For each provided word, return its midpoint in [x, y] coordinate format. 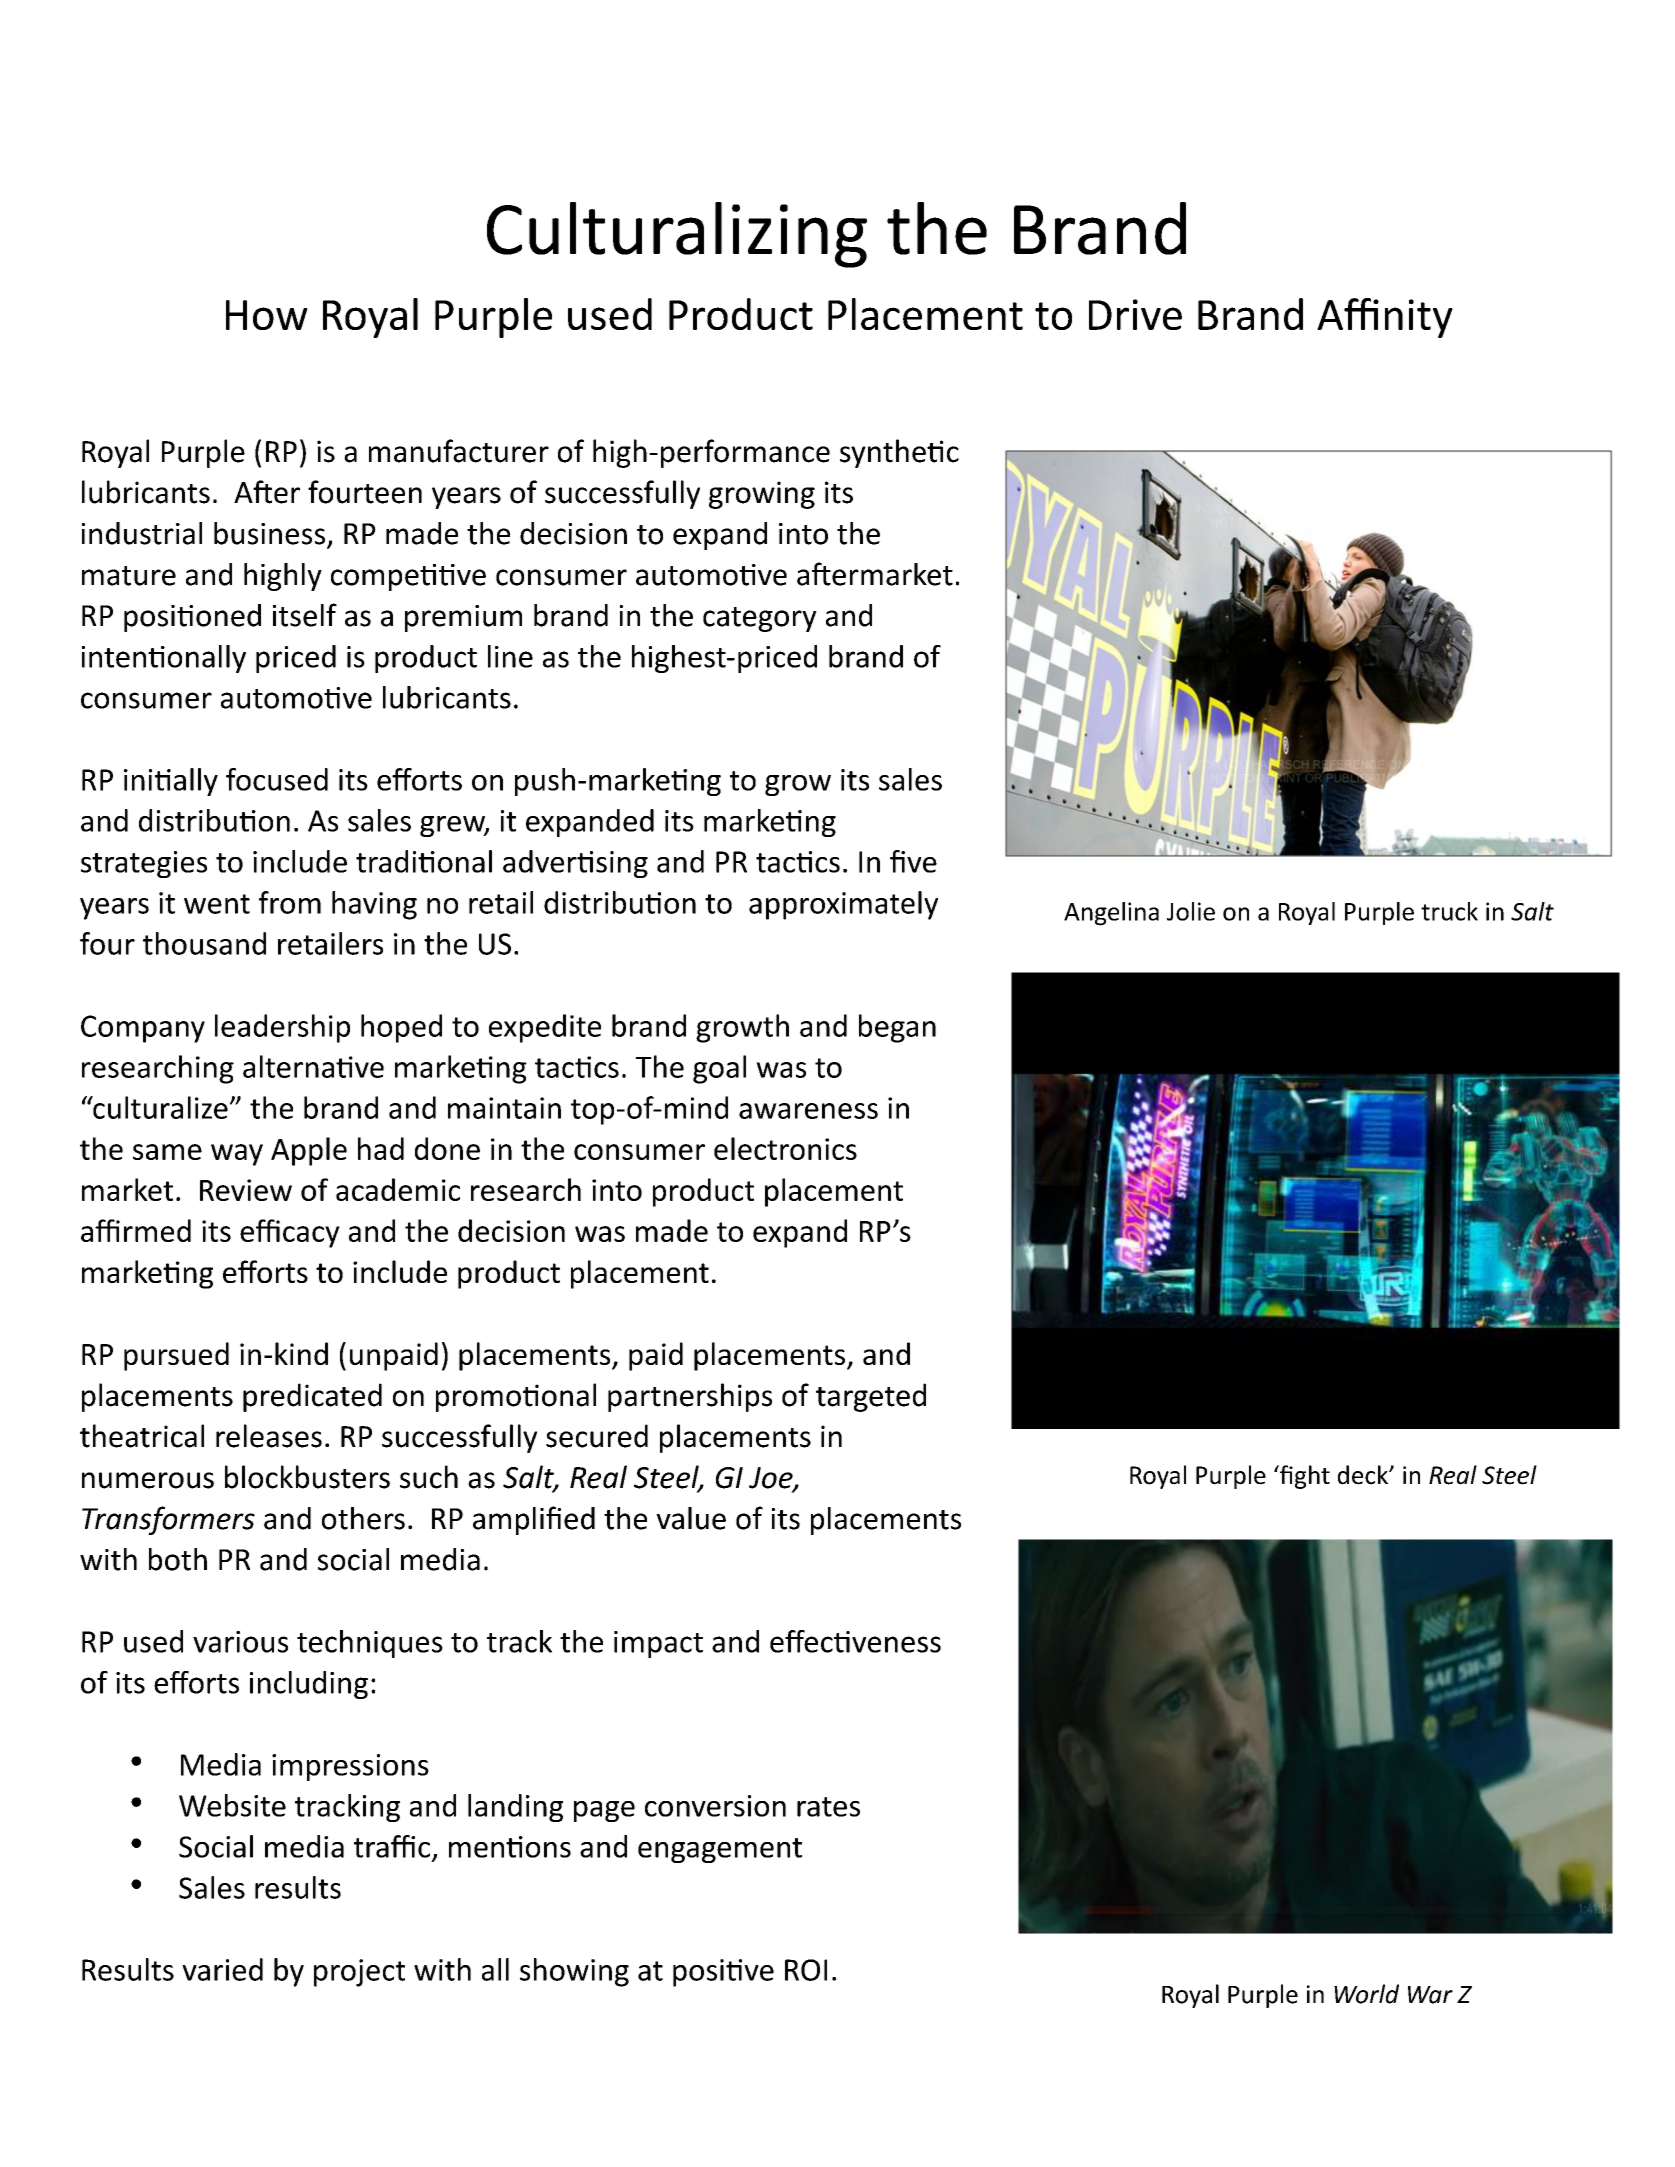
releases [269, 1436]
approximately [843, 905]
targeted [871, 1397]
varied [222, 1969]
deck [1364, 1475]
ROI [806, 1970]
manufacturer [459, 451]
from [290, 902]
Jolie [1191, 911]
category [760, 619]
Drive [1135, 314]
